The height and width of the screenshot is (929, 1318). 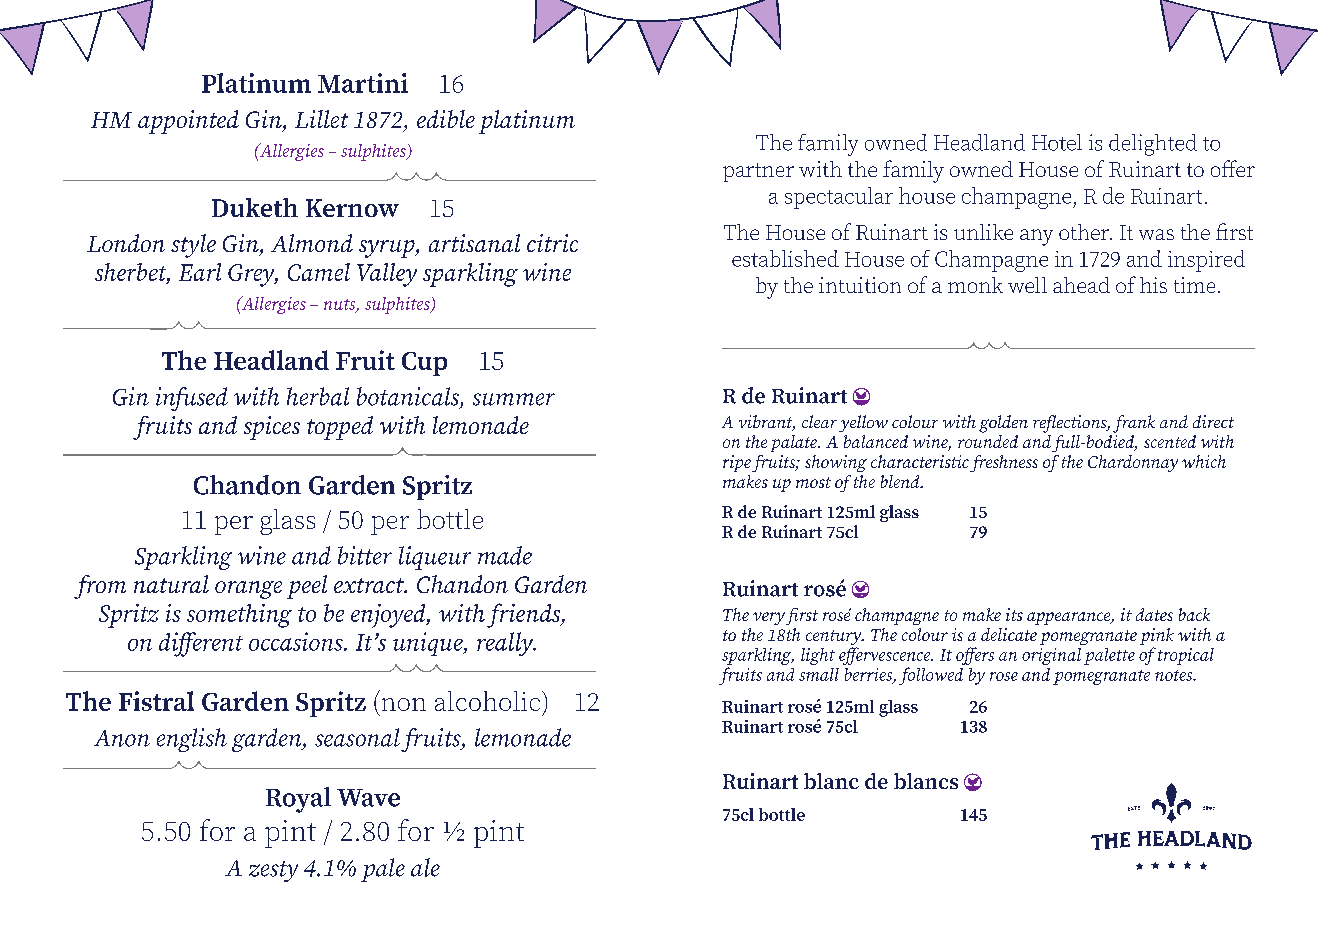 What do you see at coordinates (758, 172) in the screenshot?
I see `partner` at bounding box center [758, 172].
